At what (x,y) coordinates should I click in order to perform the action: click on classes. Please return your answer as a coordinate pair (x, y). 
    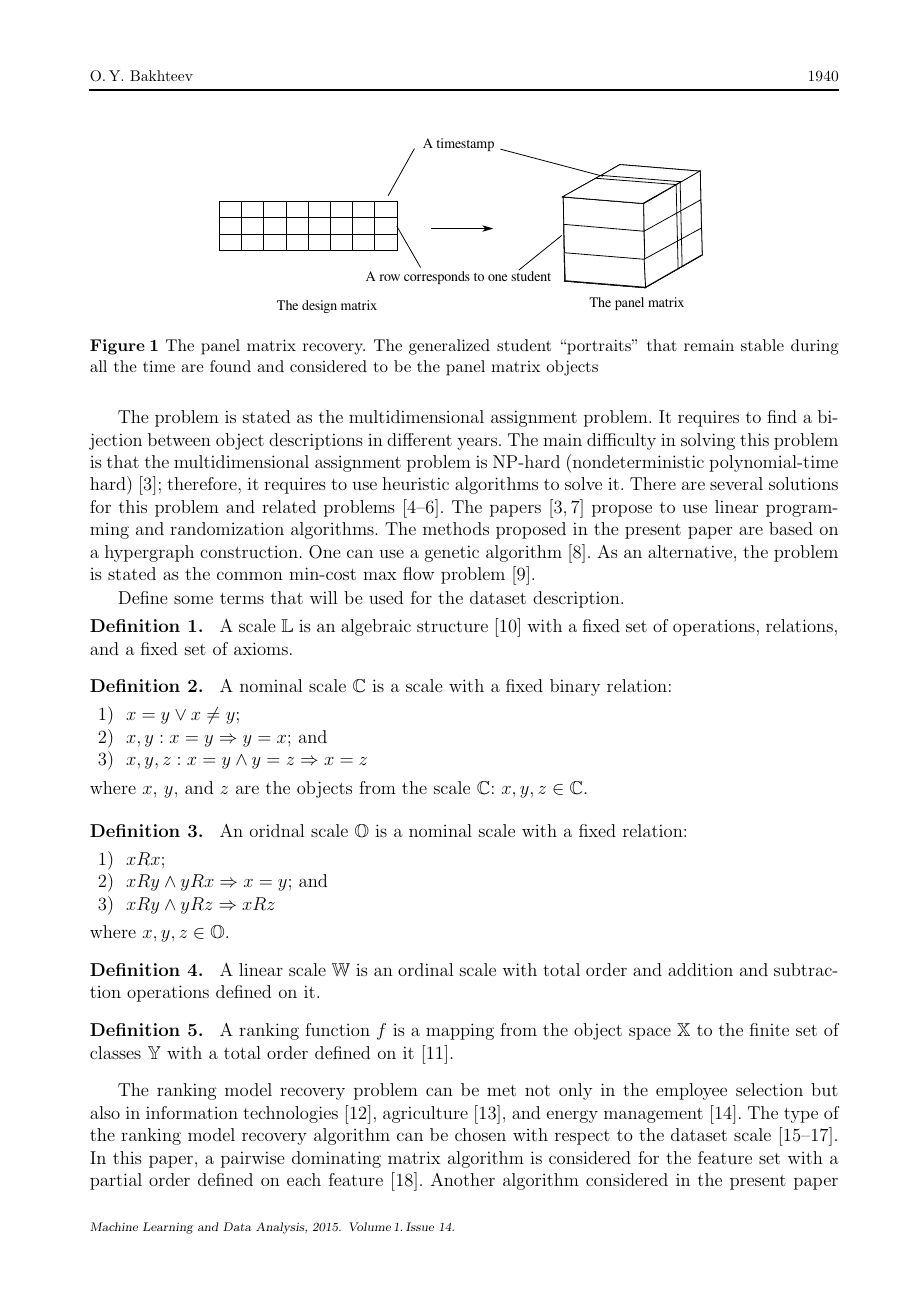
    Looking at the image, I should click on (115, 1052).
